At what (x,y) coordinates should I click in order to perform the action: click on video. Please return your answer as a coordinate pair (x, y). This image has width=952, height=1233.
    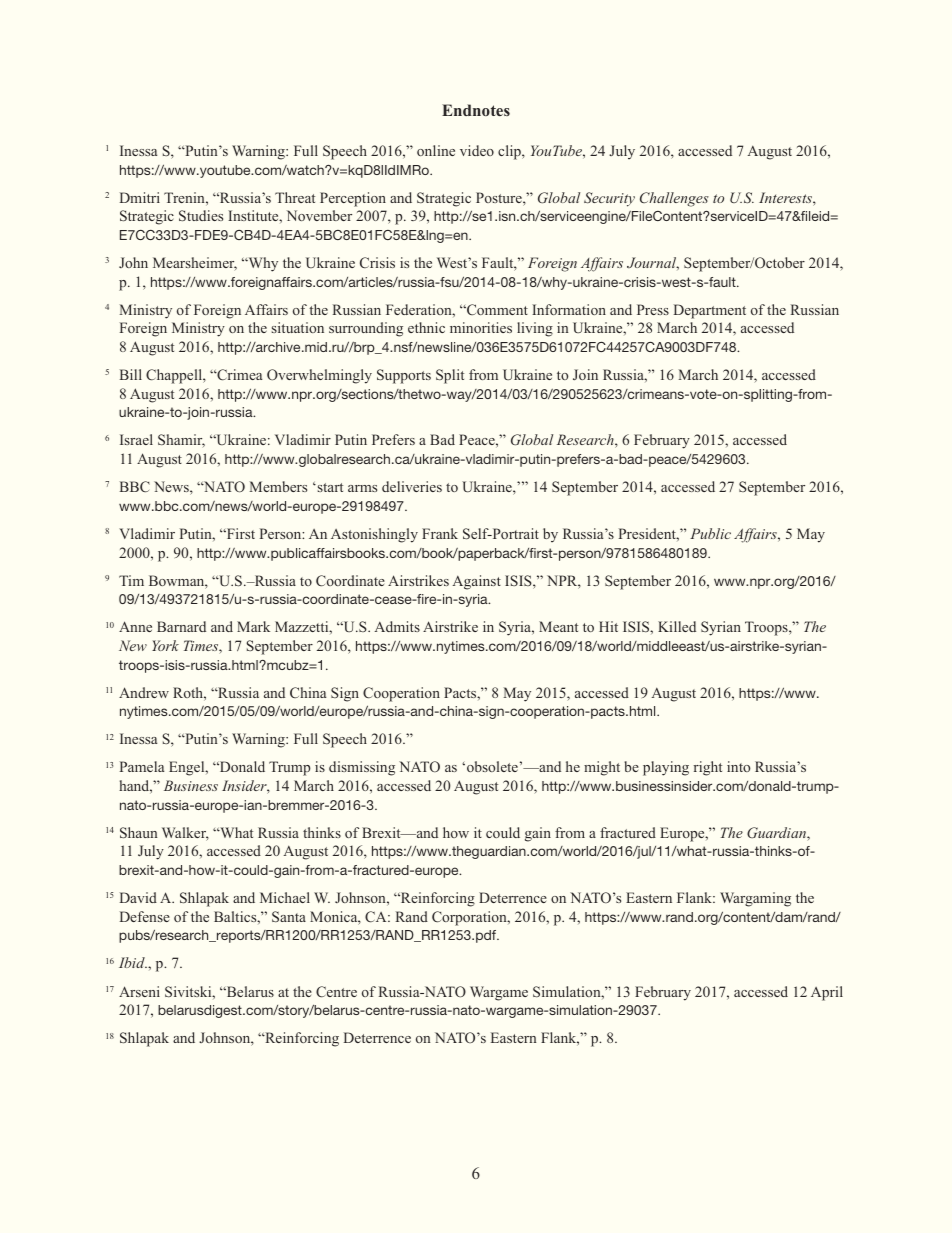
    Looking at the image, I should click on (477, 150).
